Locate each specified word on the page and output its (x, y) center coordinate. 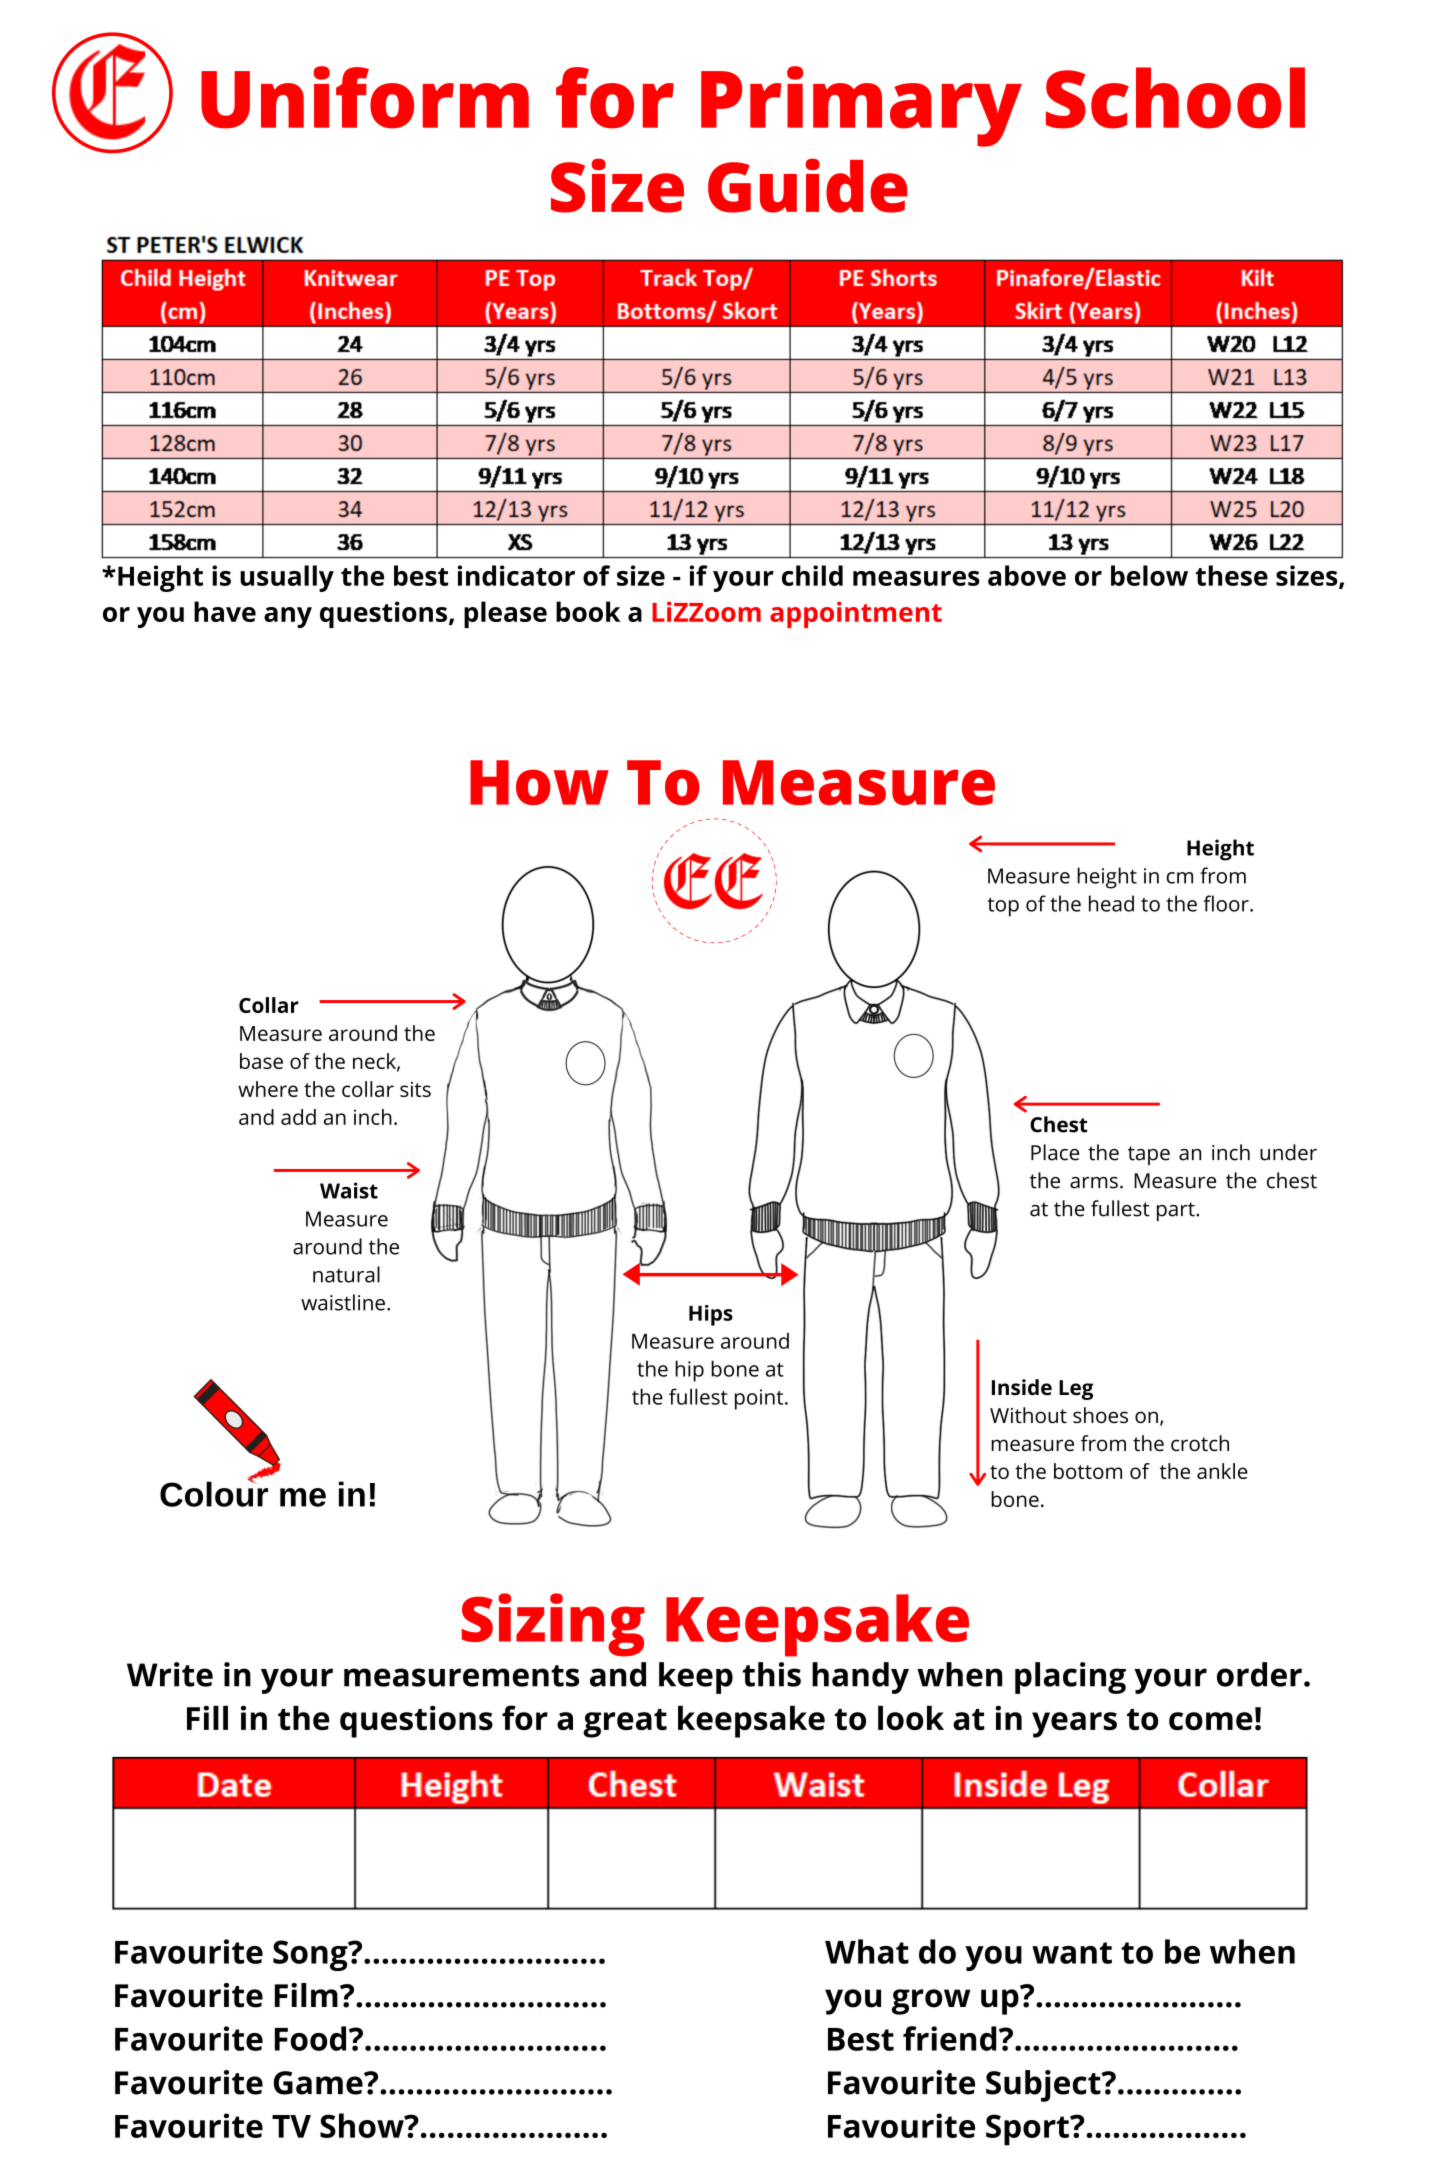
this (772, 1674)
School (1175, 98)
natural (346, 1274)
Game (319, 2083)
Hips (711, 1315)
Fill (207, 1718)
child (812, 575)
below (1149, 575)
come (1211, 1721)
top (1003, 907)
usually (287, 578)
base (261, 1061)
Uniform (365, 97)
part (1177, 1211)
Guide (807, 185)
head (1111, 903)
